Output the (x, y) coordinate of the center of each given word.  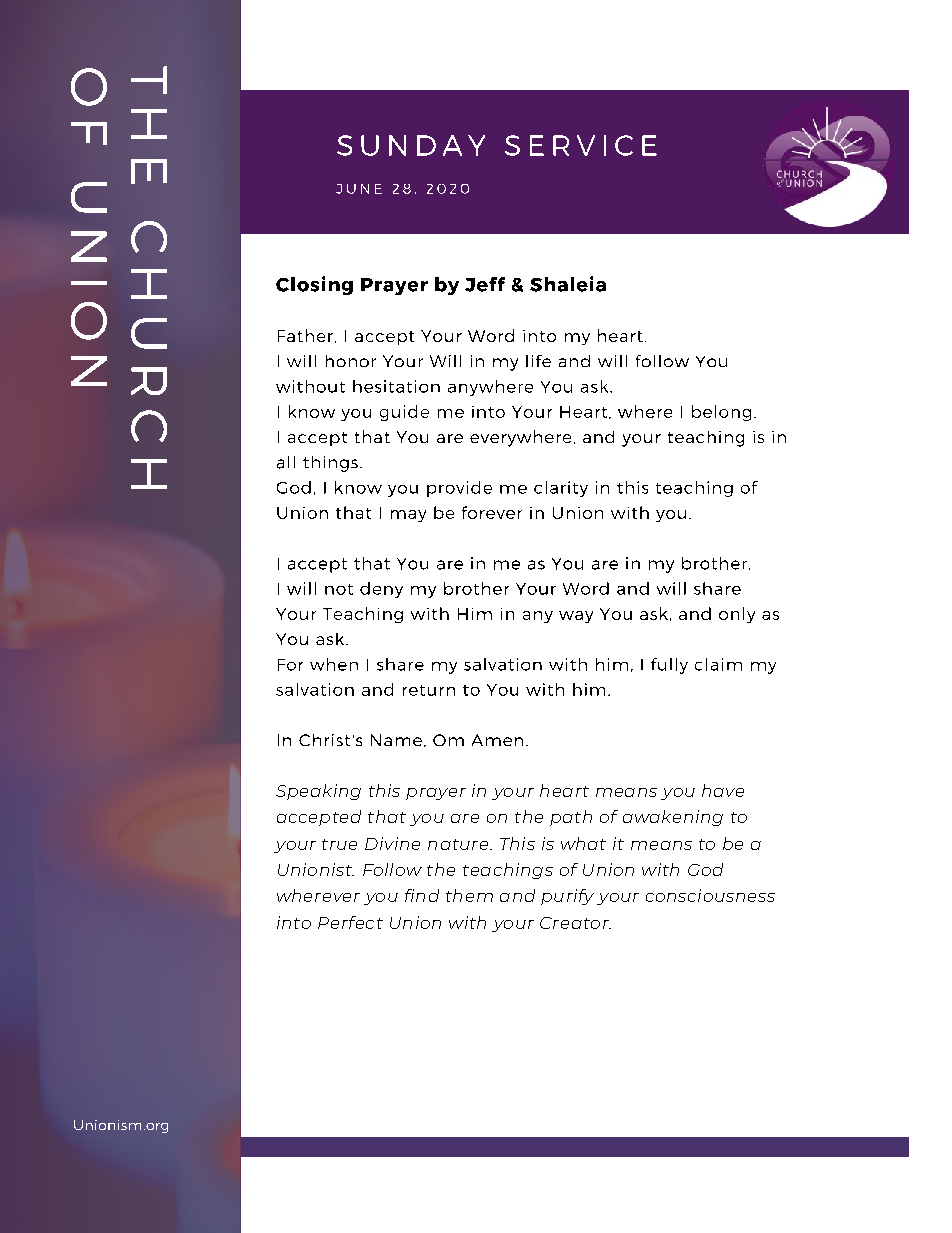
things (330, 464)
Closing (314, 285)
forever (492, 512)
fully (669, 666)
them (469, 895)
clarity (561, 489)
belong (721, 413)
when (334, 664)
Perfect (350, 922)
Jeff (485, 284)
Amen (497, 740)
